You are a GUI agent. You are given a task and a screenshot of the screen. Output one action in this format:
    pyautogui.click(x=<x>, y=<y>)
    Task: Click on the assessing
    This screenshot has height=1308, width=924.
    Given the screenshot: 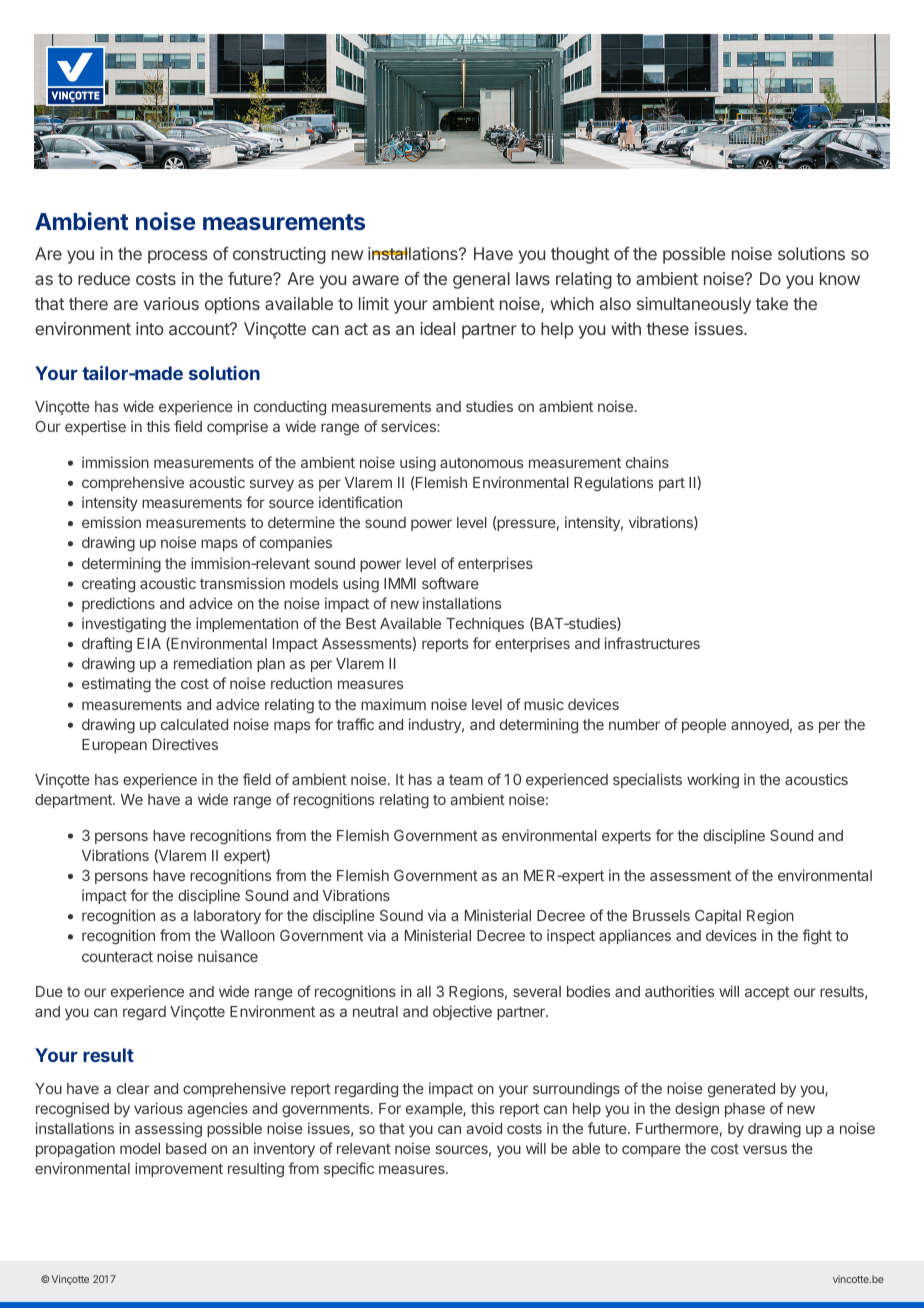 What is the action you would take?
    pyautogui.click(x=168, y=1130)
